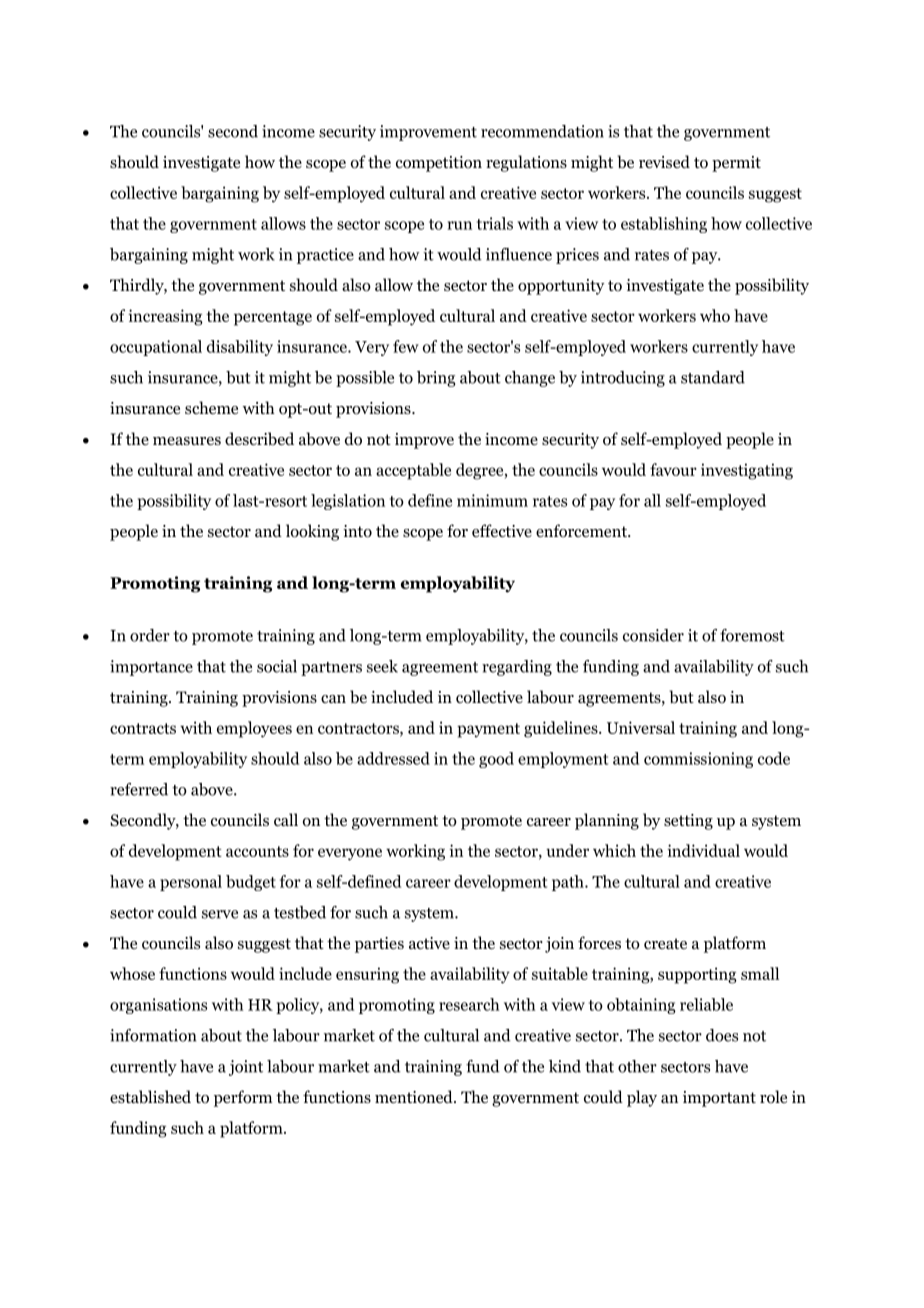 This screenshot has width=924, height=1308. I want to click on commissioning, so click(698, 760).
